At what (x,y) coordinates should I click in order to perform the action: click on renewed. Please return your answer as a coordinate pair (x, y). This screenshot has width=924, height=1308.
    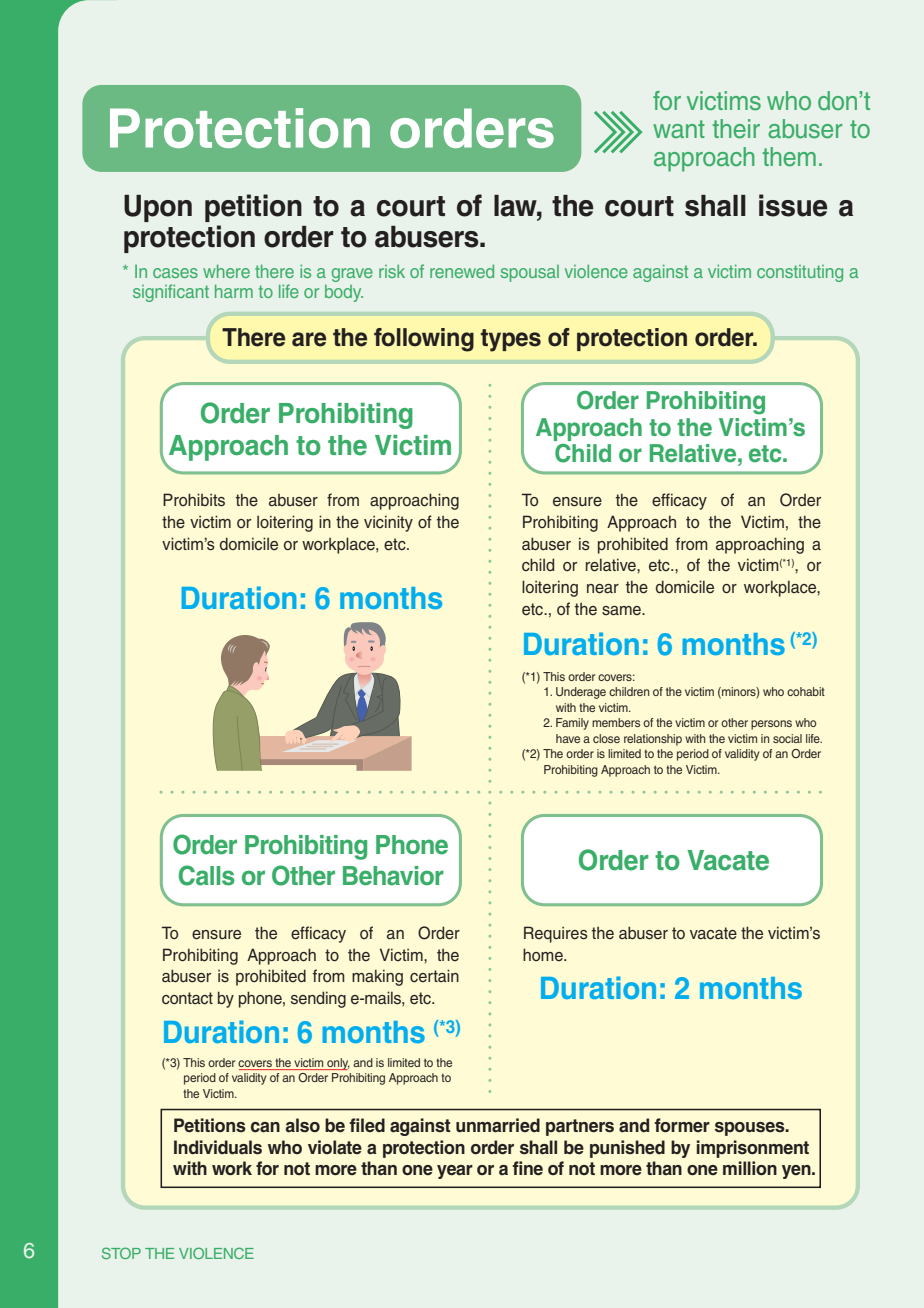
    Looking at the image, I should click on (462, 271).
